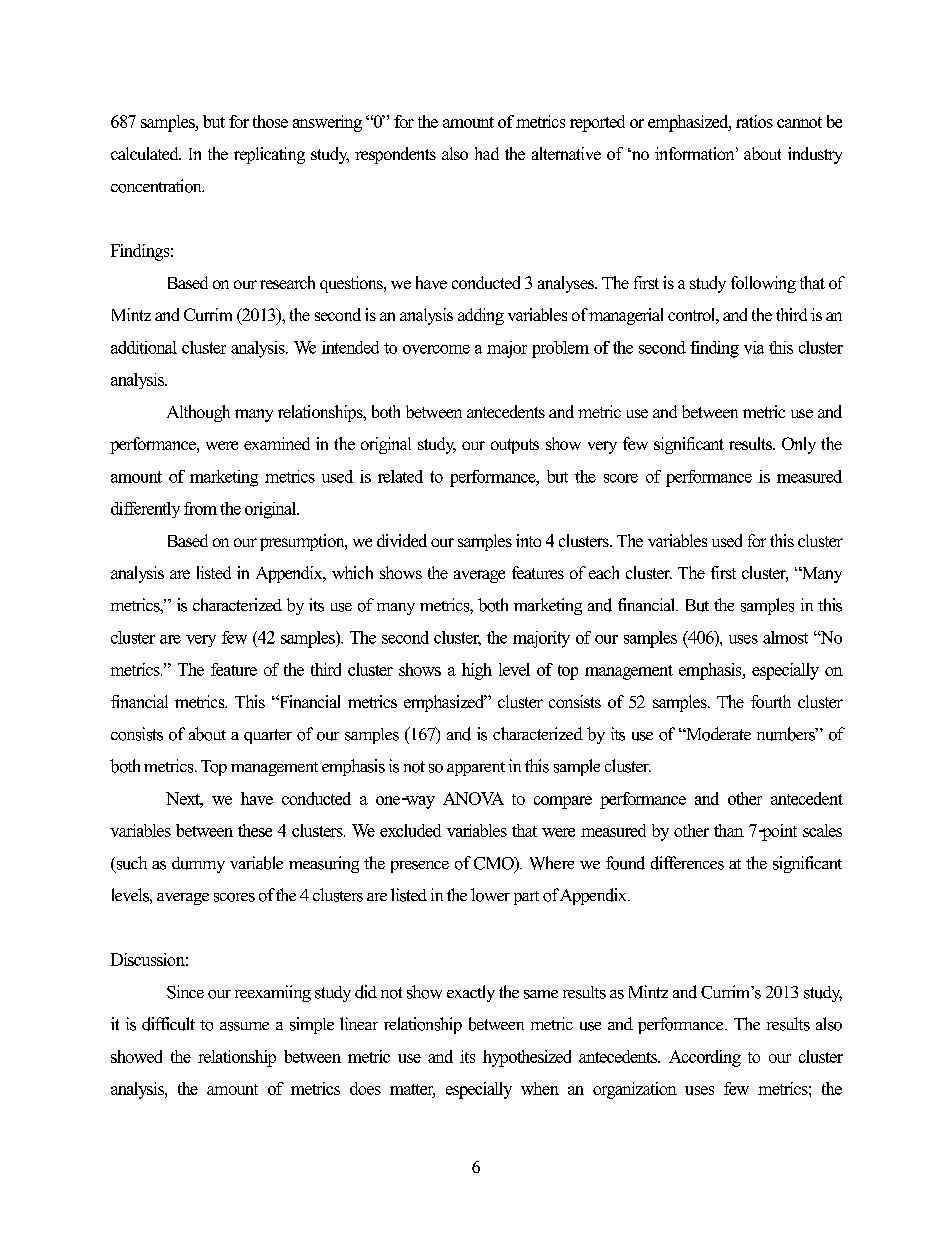 The width and height of the document is (952, 1233). I want to click on replicating, so click(269, 155).
